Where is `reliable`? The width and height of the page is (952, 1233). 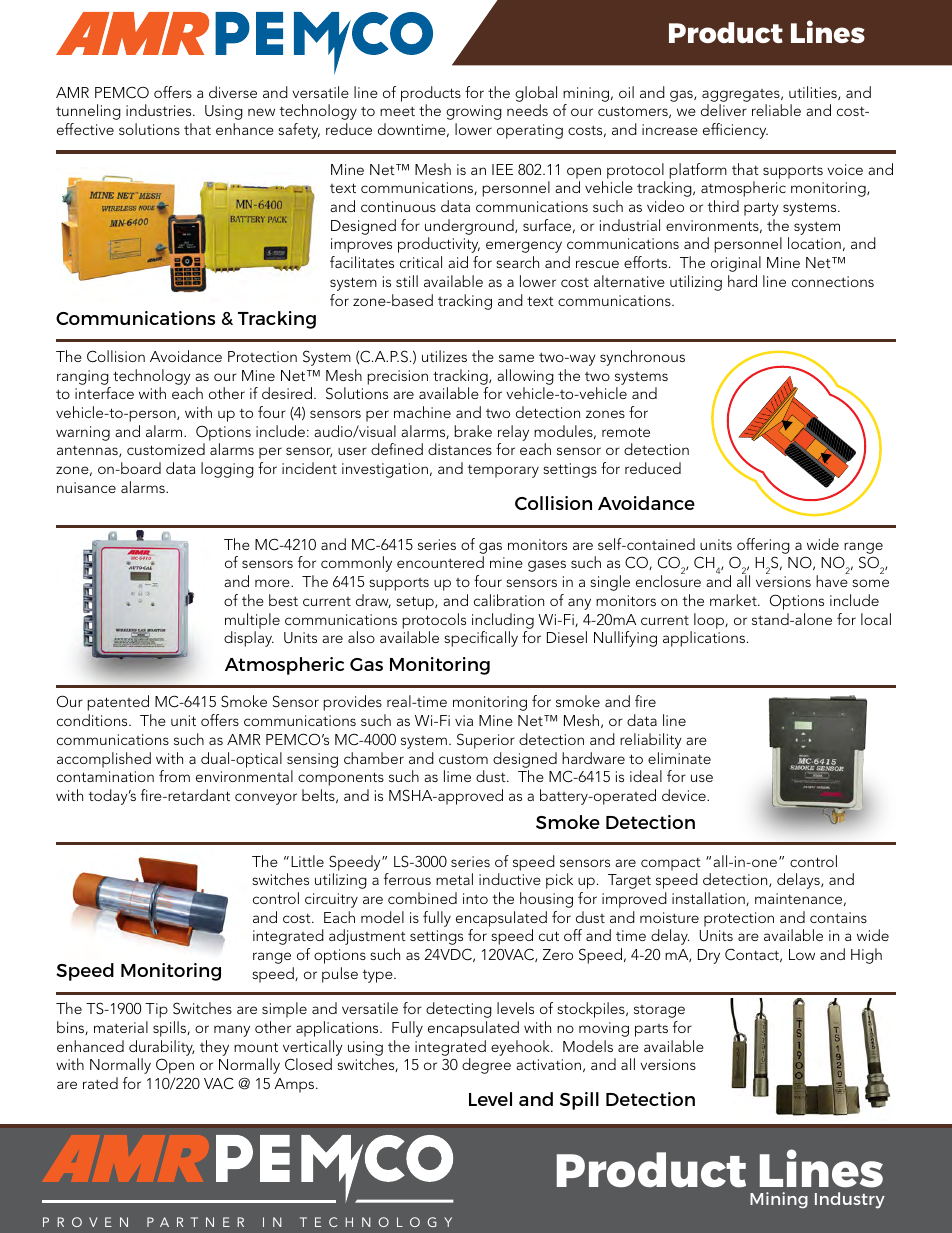
reliable is located at coordinates (776, 110).
